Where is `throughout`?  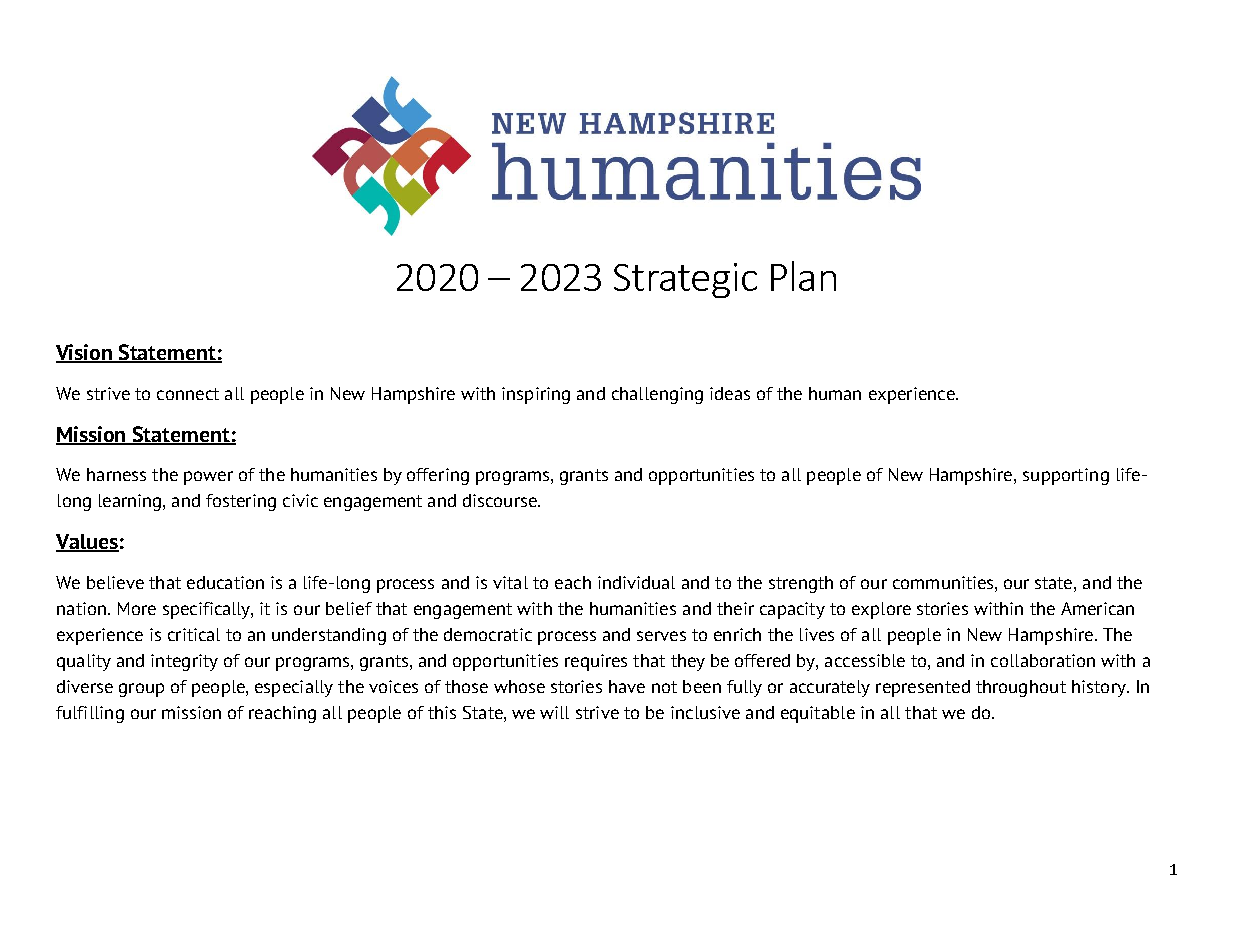 throughout is located at coordinates (1021, 688).
